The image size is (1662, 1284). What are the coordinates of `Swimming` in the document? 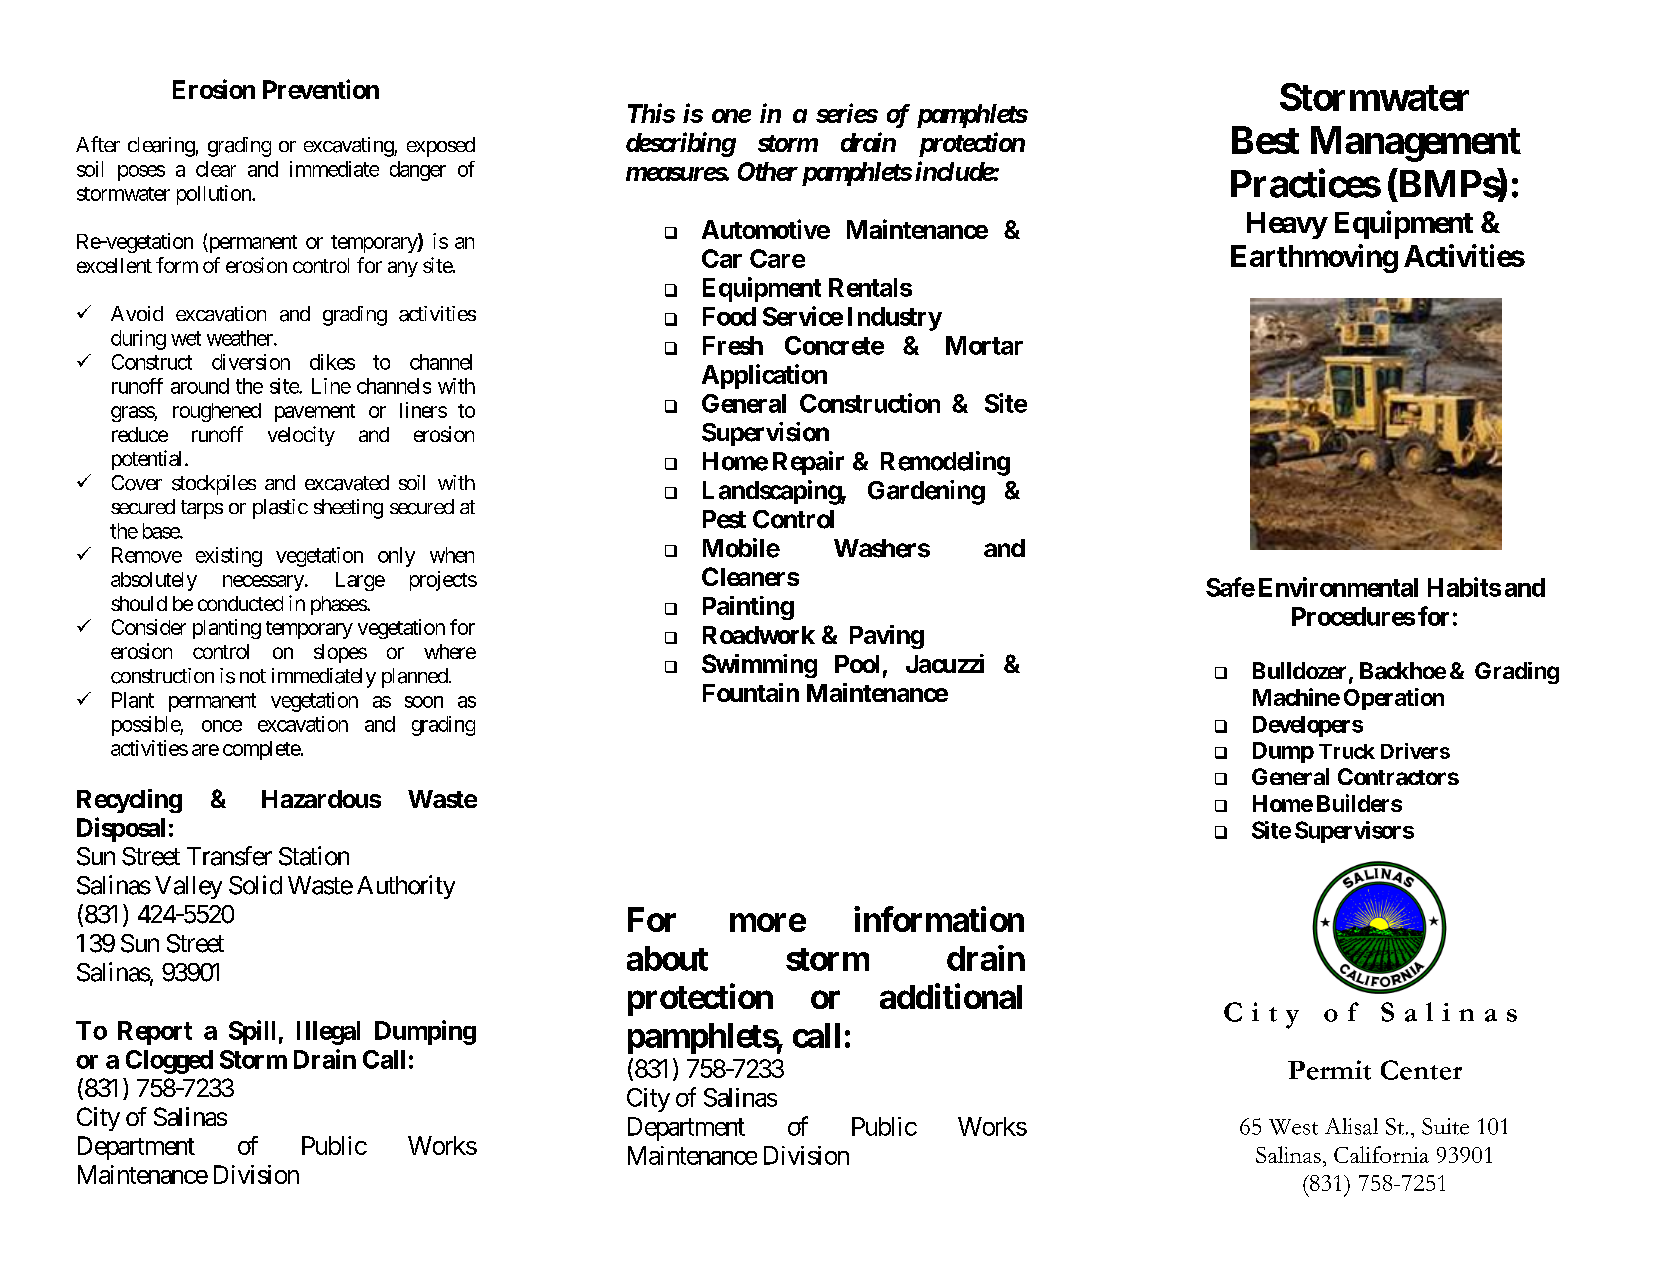 It's located at (759, 666).
